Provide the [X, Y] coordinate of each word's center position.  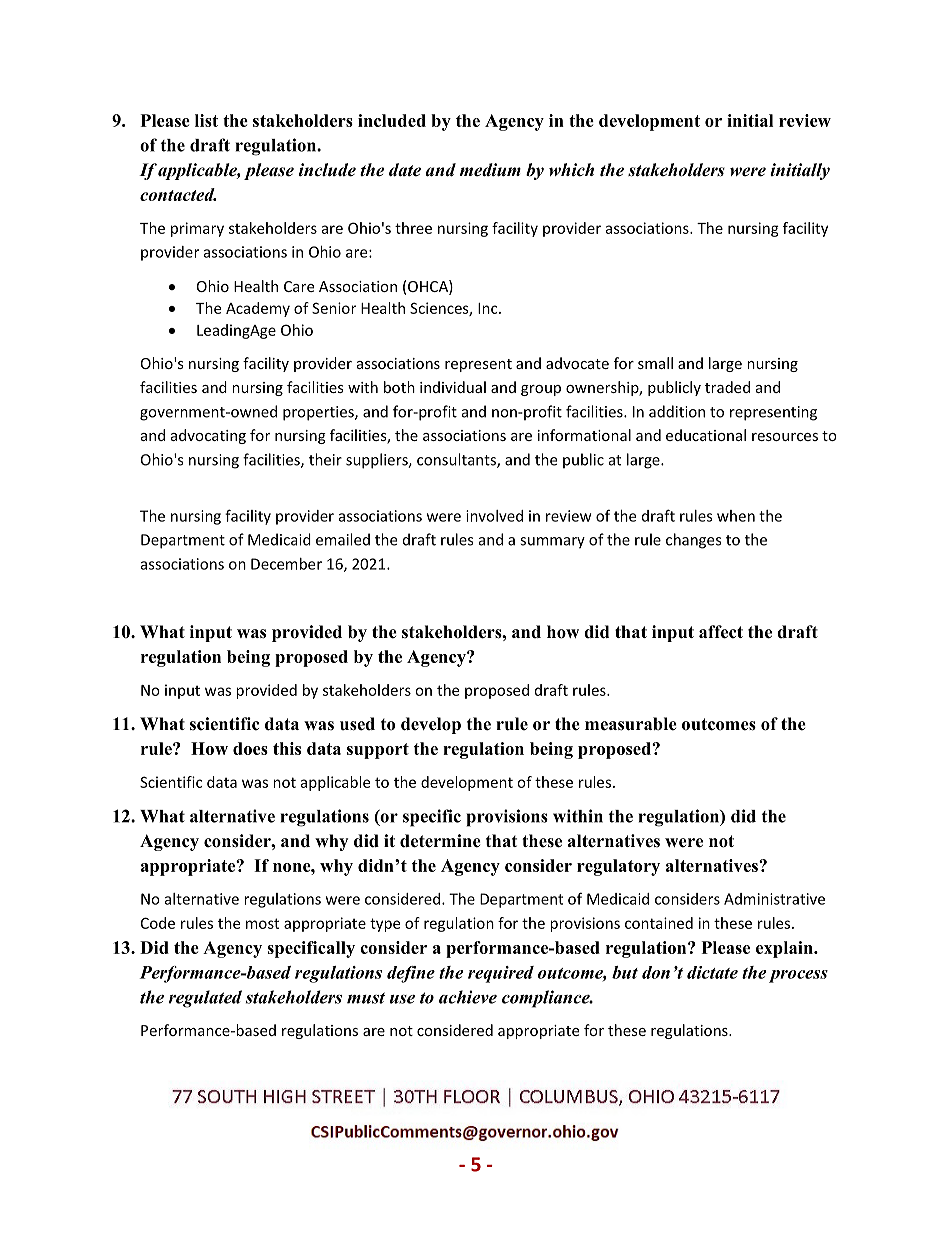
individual [453, 387]
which [571, 170]
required [501, 974]
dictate [712, 972]
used [357, 724]
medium [490, 170]
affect [721, 632]
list [206, 120]
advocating [208, 436]
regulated [205, 999]
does [250, 748]
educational [706, 435]
